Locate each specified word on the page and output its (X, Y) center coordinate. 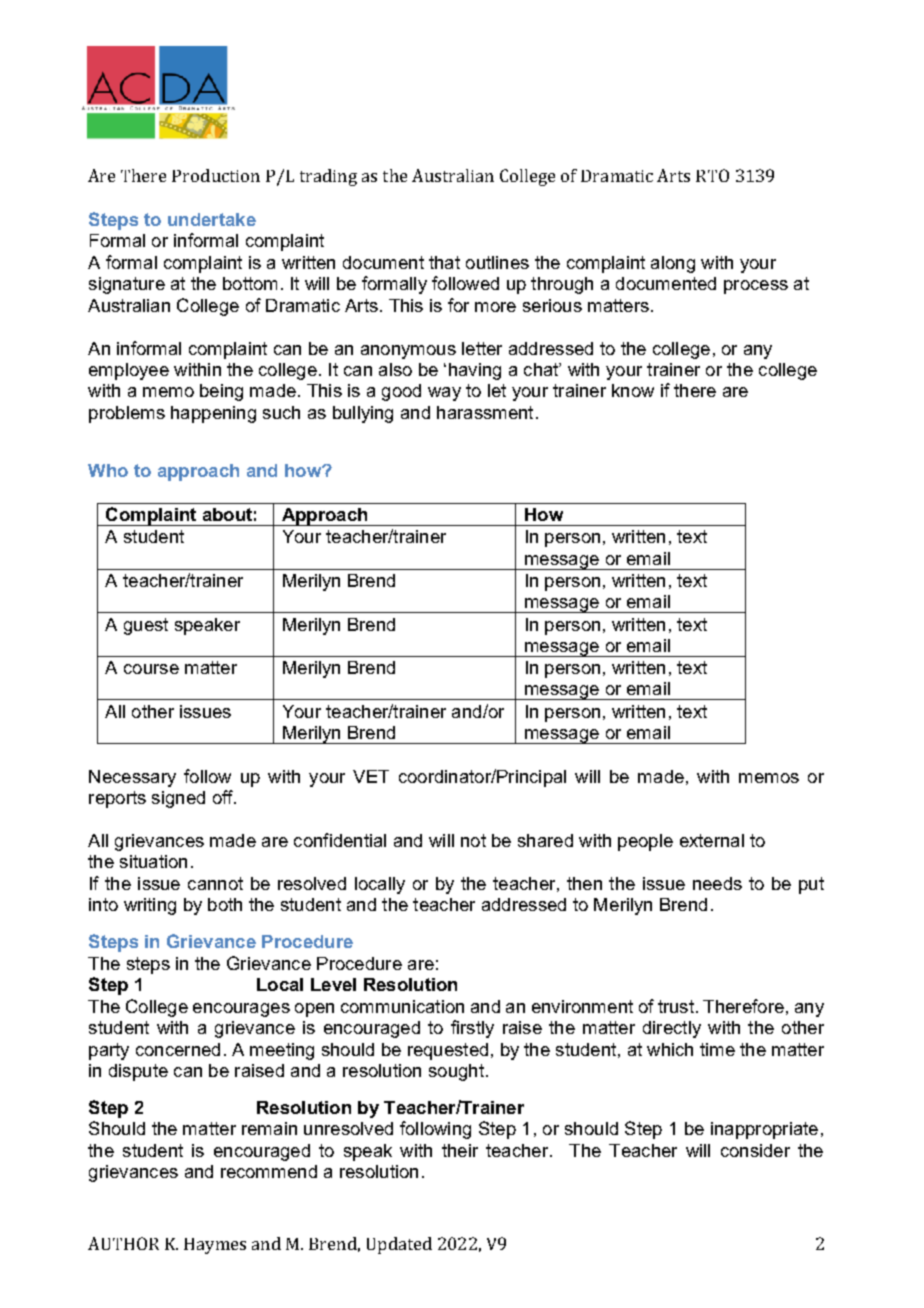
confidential (340, 840)
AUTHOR (123, 1243)
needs (717, 883)
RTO (712, 175)
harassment (485, 412)
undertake (212, 219)
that (444, 262)
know (633, 390)
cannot (215, 883)
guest (146, 626)
